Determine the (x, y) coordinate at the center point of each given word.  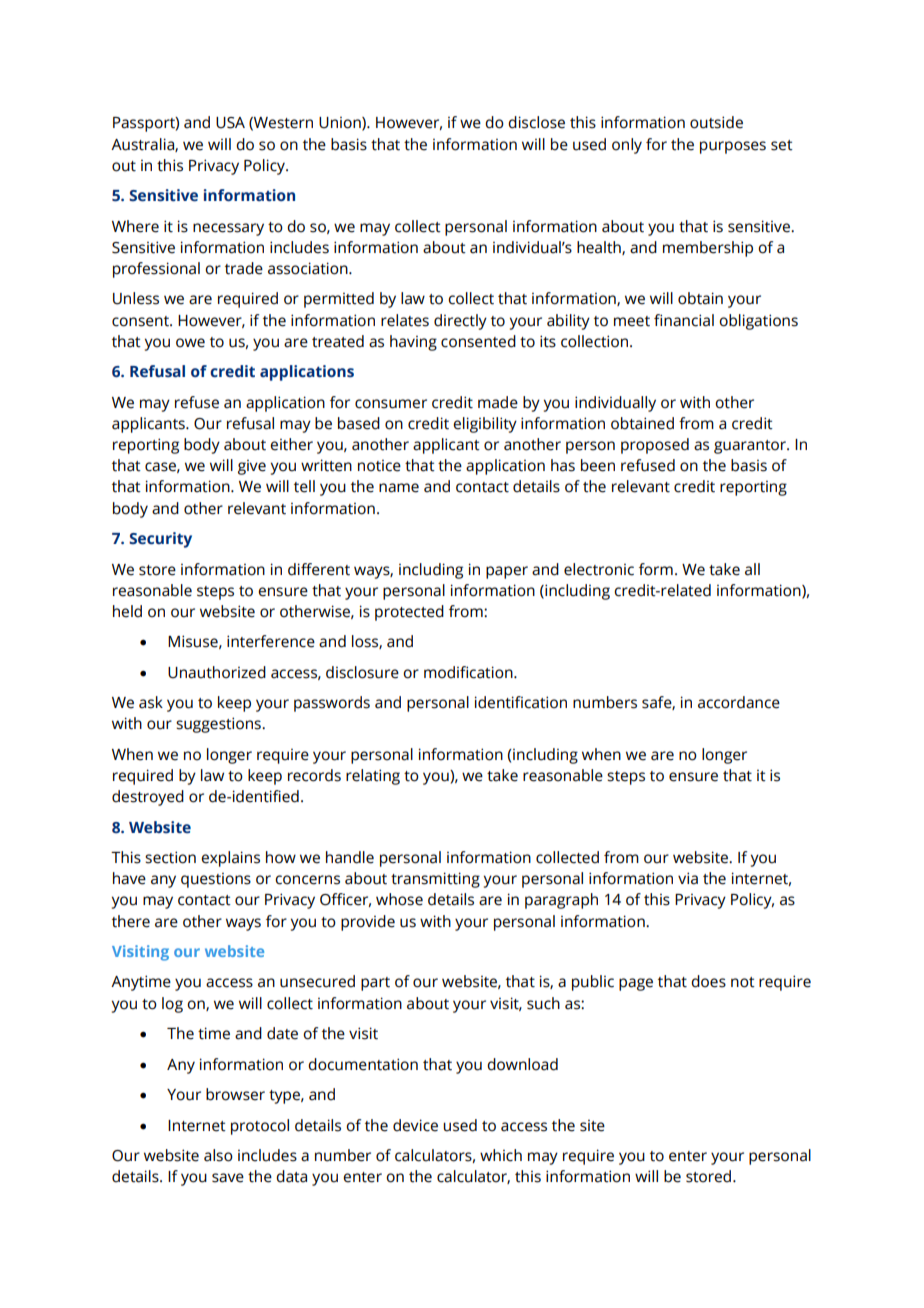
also (218, 1155)
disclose (536, 122)
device (415, 1125)
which (501, 1155)
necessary (228, 229)
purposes (733, 147)
